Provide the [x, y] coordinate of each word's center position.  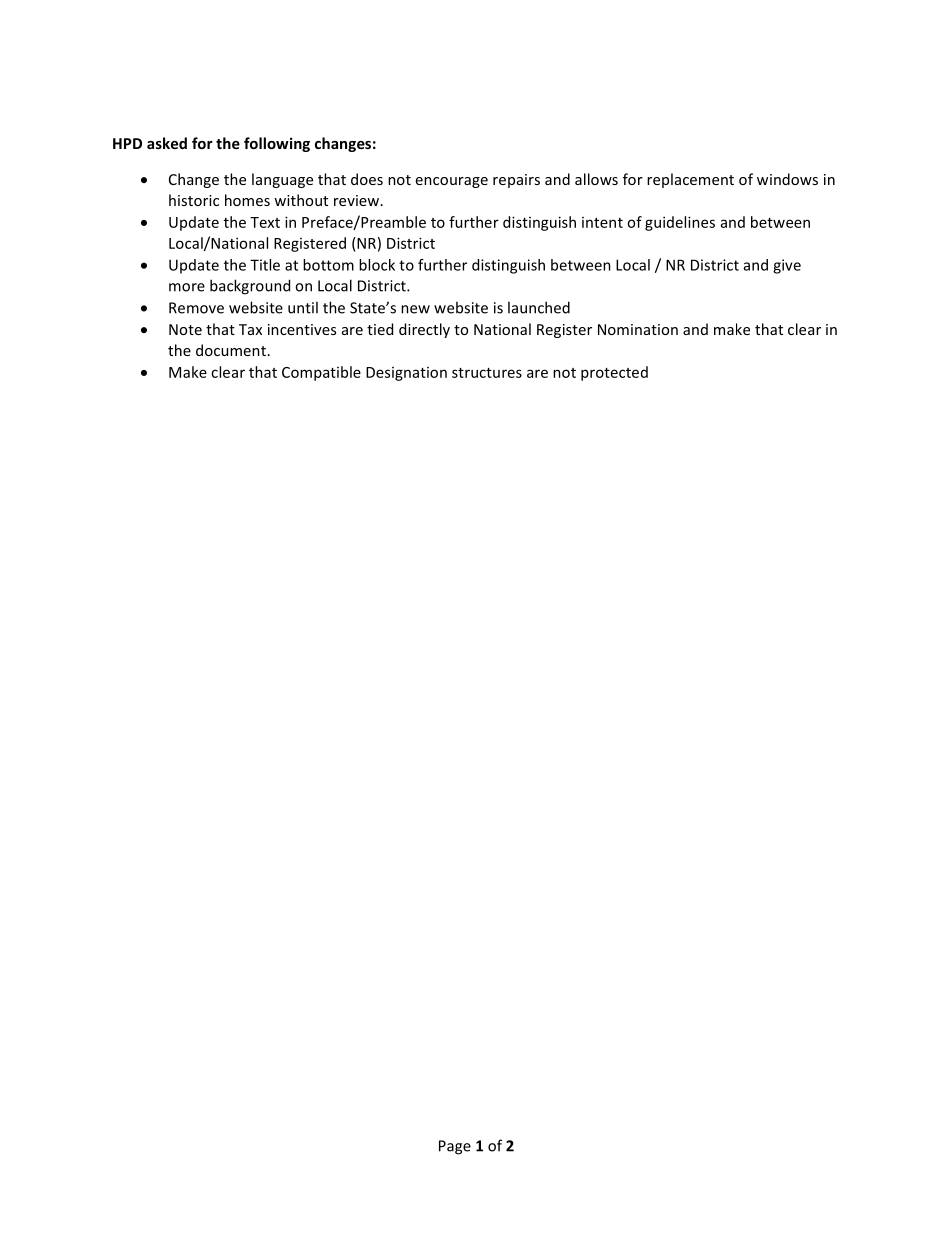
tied [380, 329]
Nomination [638, 329]
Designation [406, 374]
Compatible [321, 373]
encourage [452, 182]
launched [539, 307]
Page [455, 1147]
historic [194, 200]
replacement [690, 180]
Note [185, 329]
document [231, 350]
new [415, 309]
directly [424, 330]
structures [487, 373]
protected [614, 373]
